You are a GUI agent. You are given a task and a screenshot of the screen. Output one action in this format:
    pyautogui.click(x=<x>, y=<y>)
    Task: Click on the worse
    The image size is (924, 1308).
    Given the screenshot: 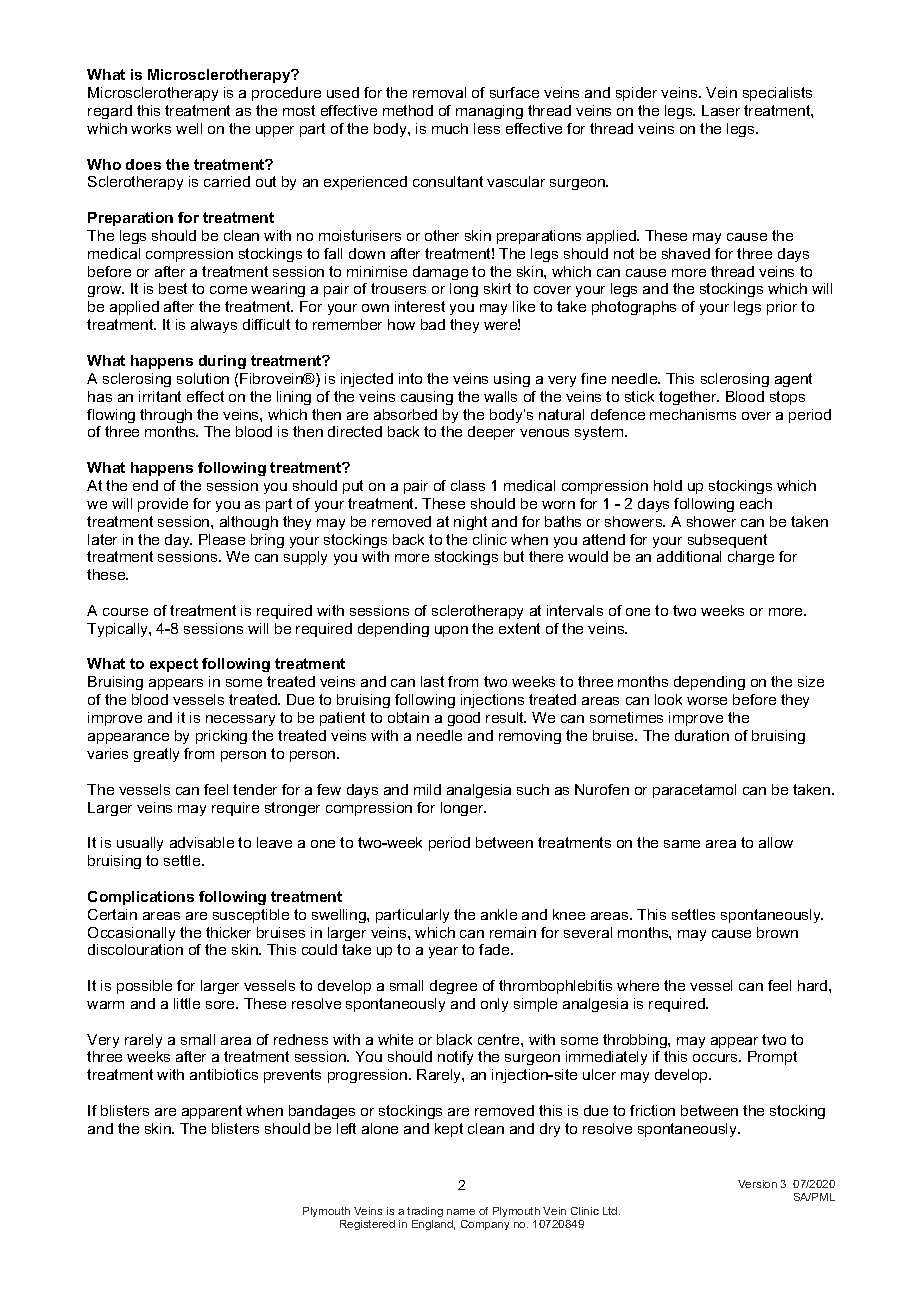 What is the action you would take?
    pyautogui.click(x=707, y=701)
